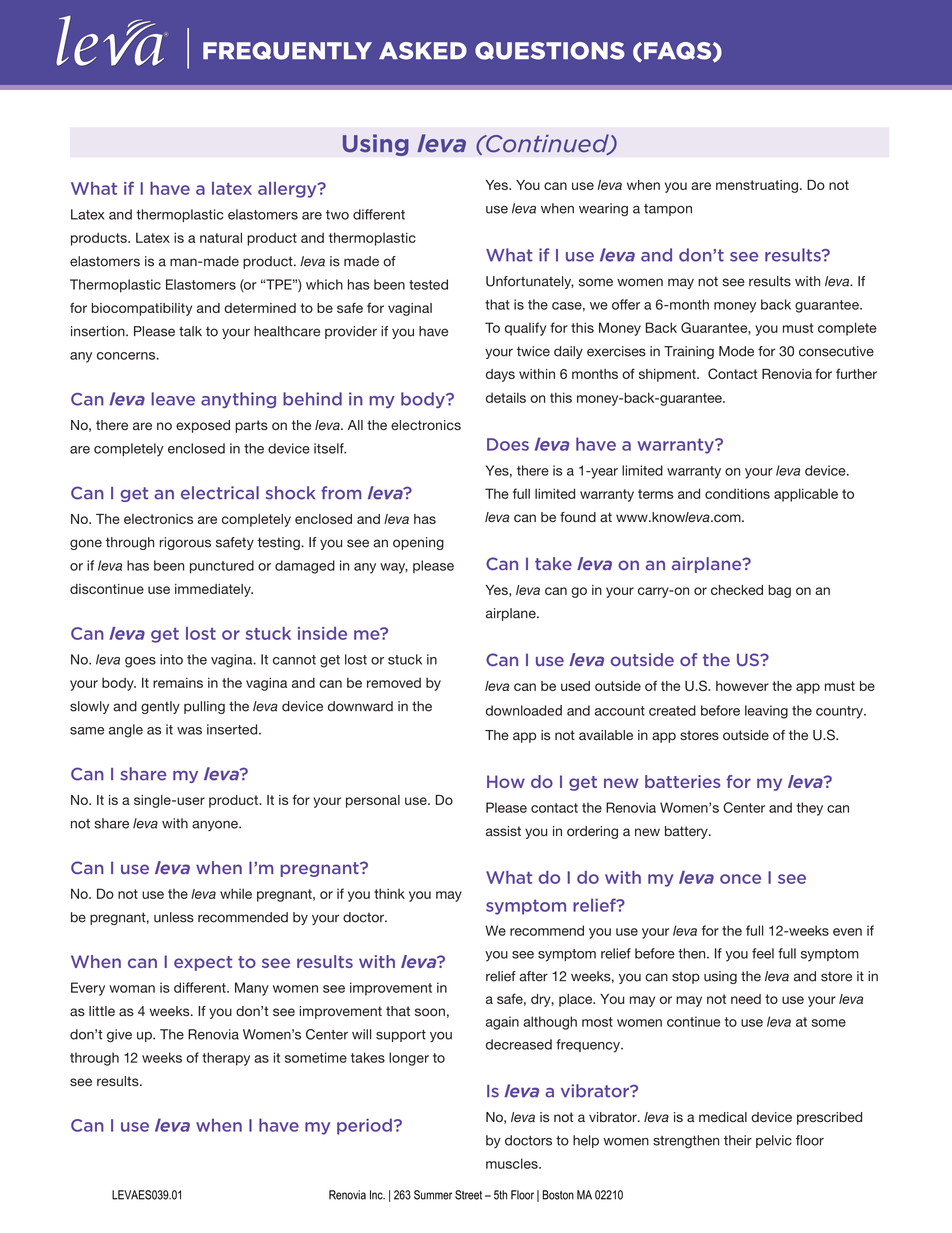 The image size is (952, 1233). Describe the element at coordinates (428, 284) in the screenshot. I see `tested` at that location.
